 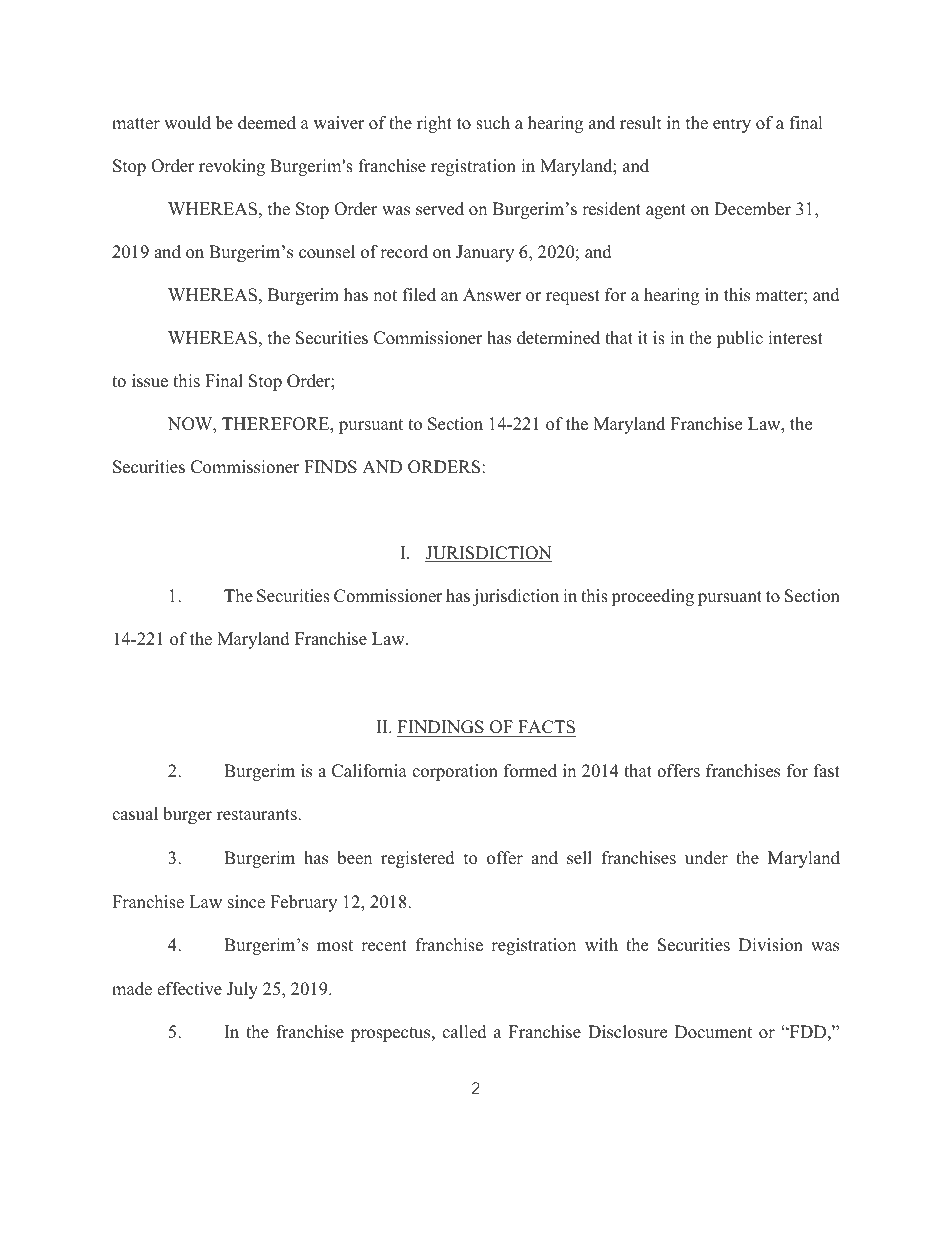 What do you see at coordinates (330, 467) in the screenshot?
I see `FINDS` at bounding box center [330, 467].
